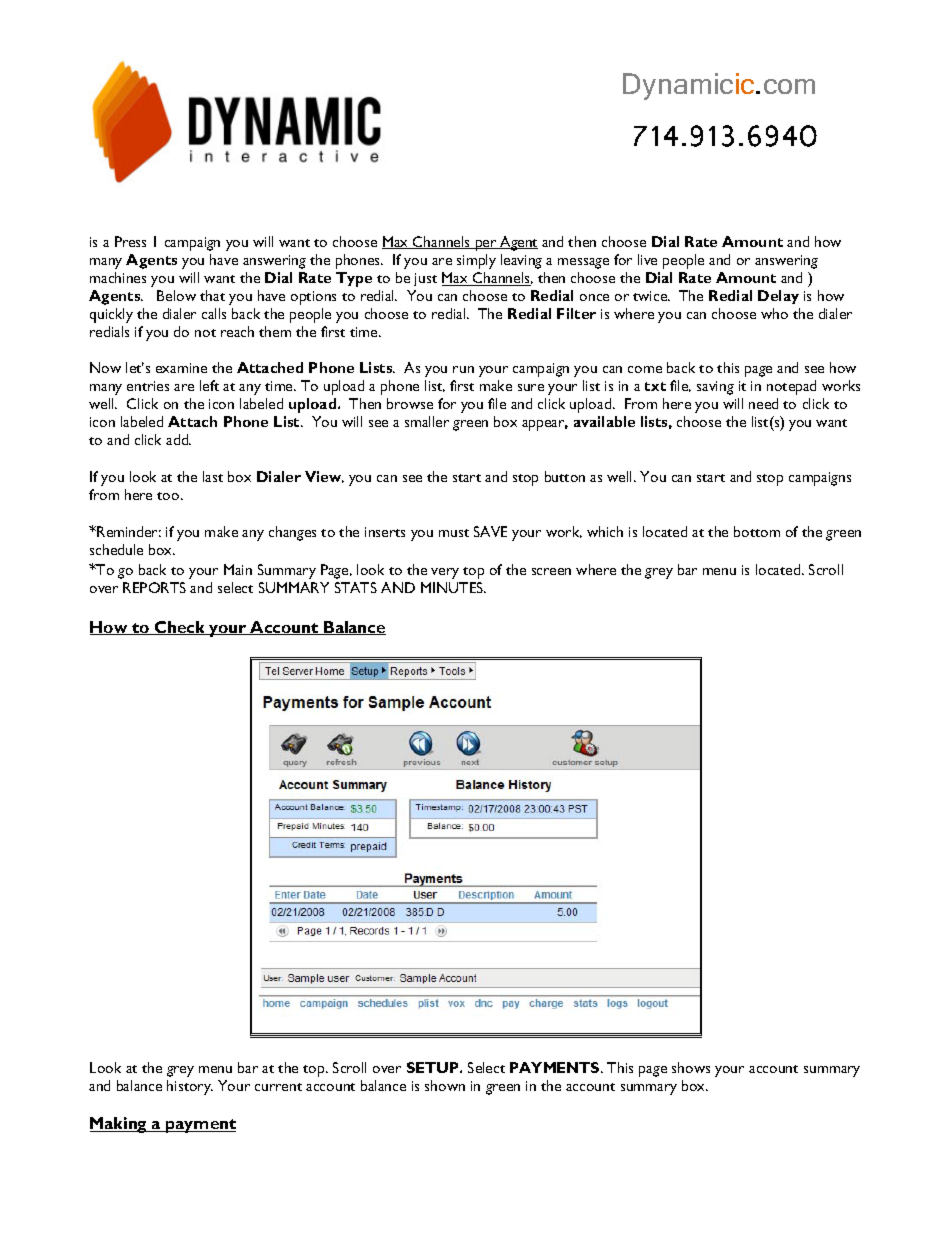  I want to click on Check, so click(180, 628).
